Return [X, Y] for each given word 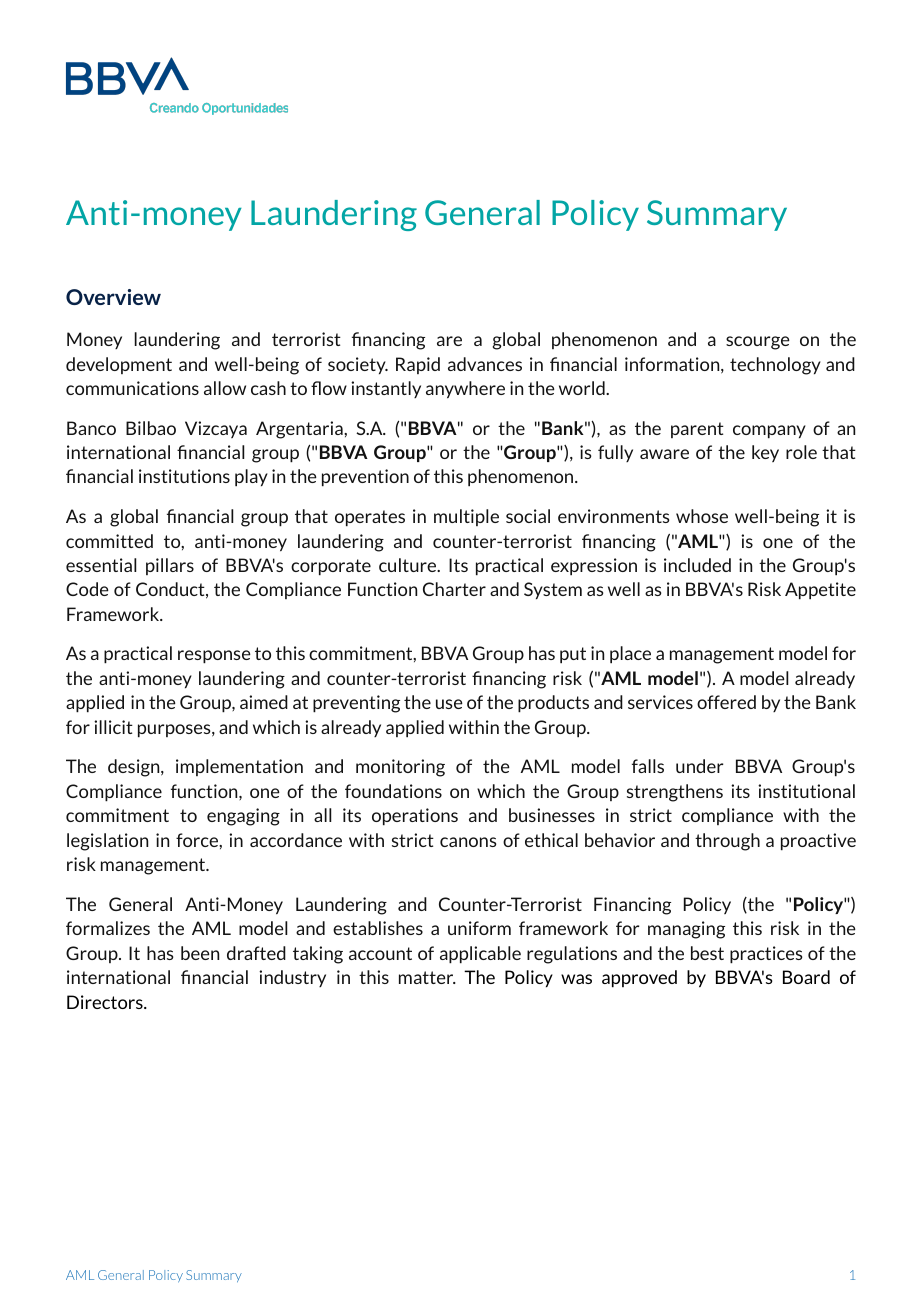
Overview [113, 297]
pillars [170, 566]
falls [648, 766]
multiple [466, 517]
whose [702, 516]
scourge [758, 343]
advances [485, 364]
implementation [239, 767]
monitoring [400, 768]
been [200, 953]
